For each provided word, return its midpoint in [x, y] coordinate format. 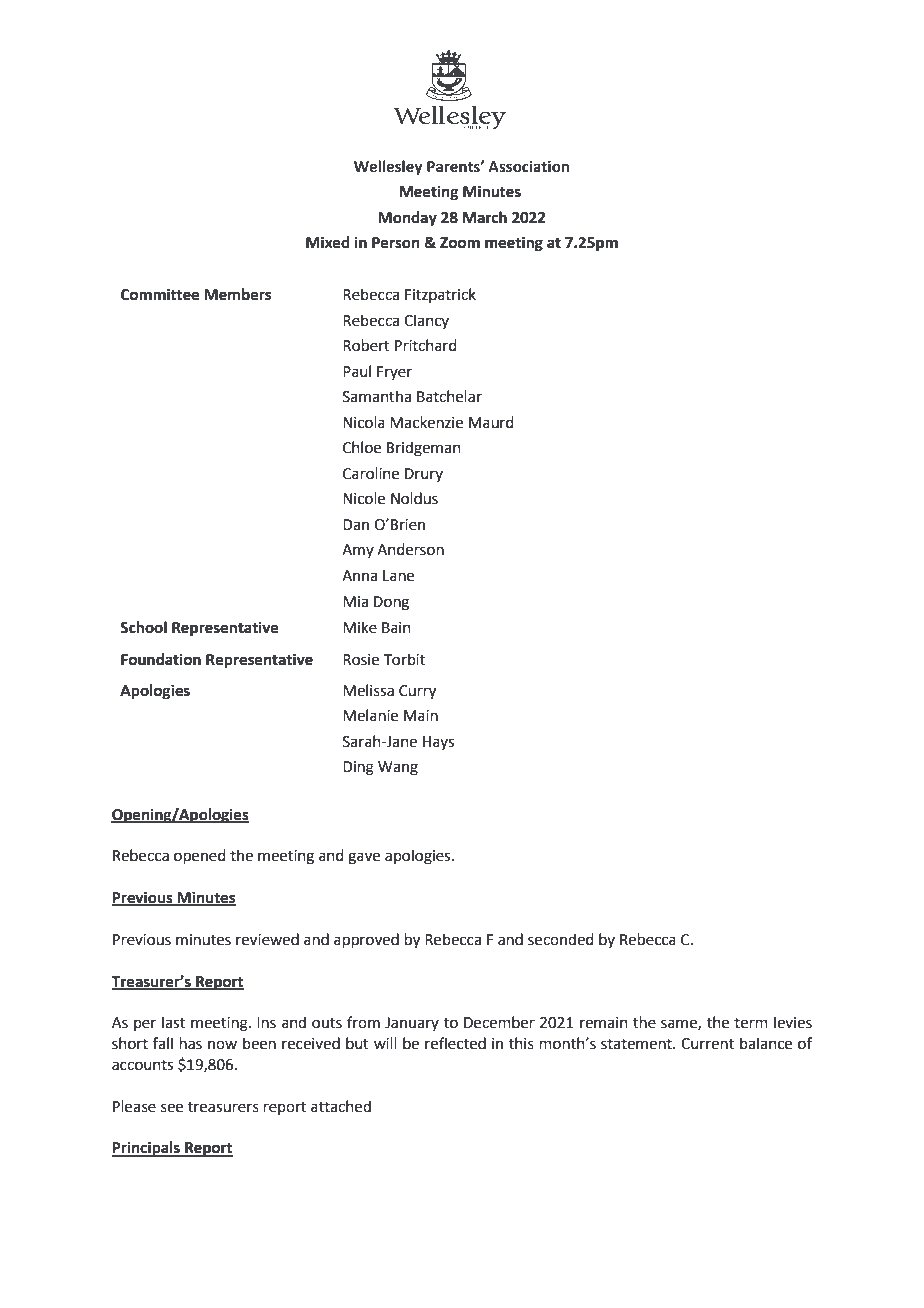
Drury [424, 475]
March [485, 217]
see [172, 1108]
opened [200, 856]
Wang [398, 769]
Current [707, 1044]
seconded [561, 939]
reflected [455, 1043]
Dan [356, 525]
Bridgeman [424, 449]
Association [528, 167]
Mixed [328, 242]
